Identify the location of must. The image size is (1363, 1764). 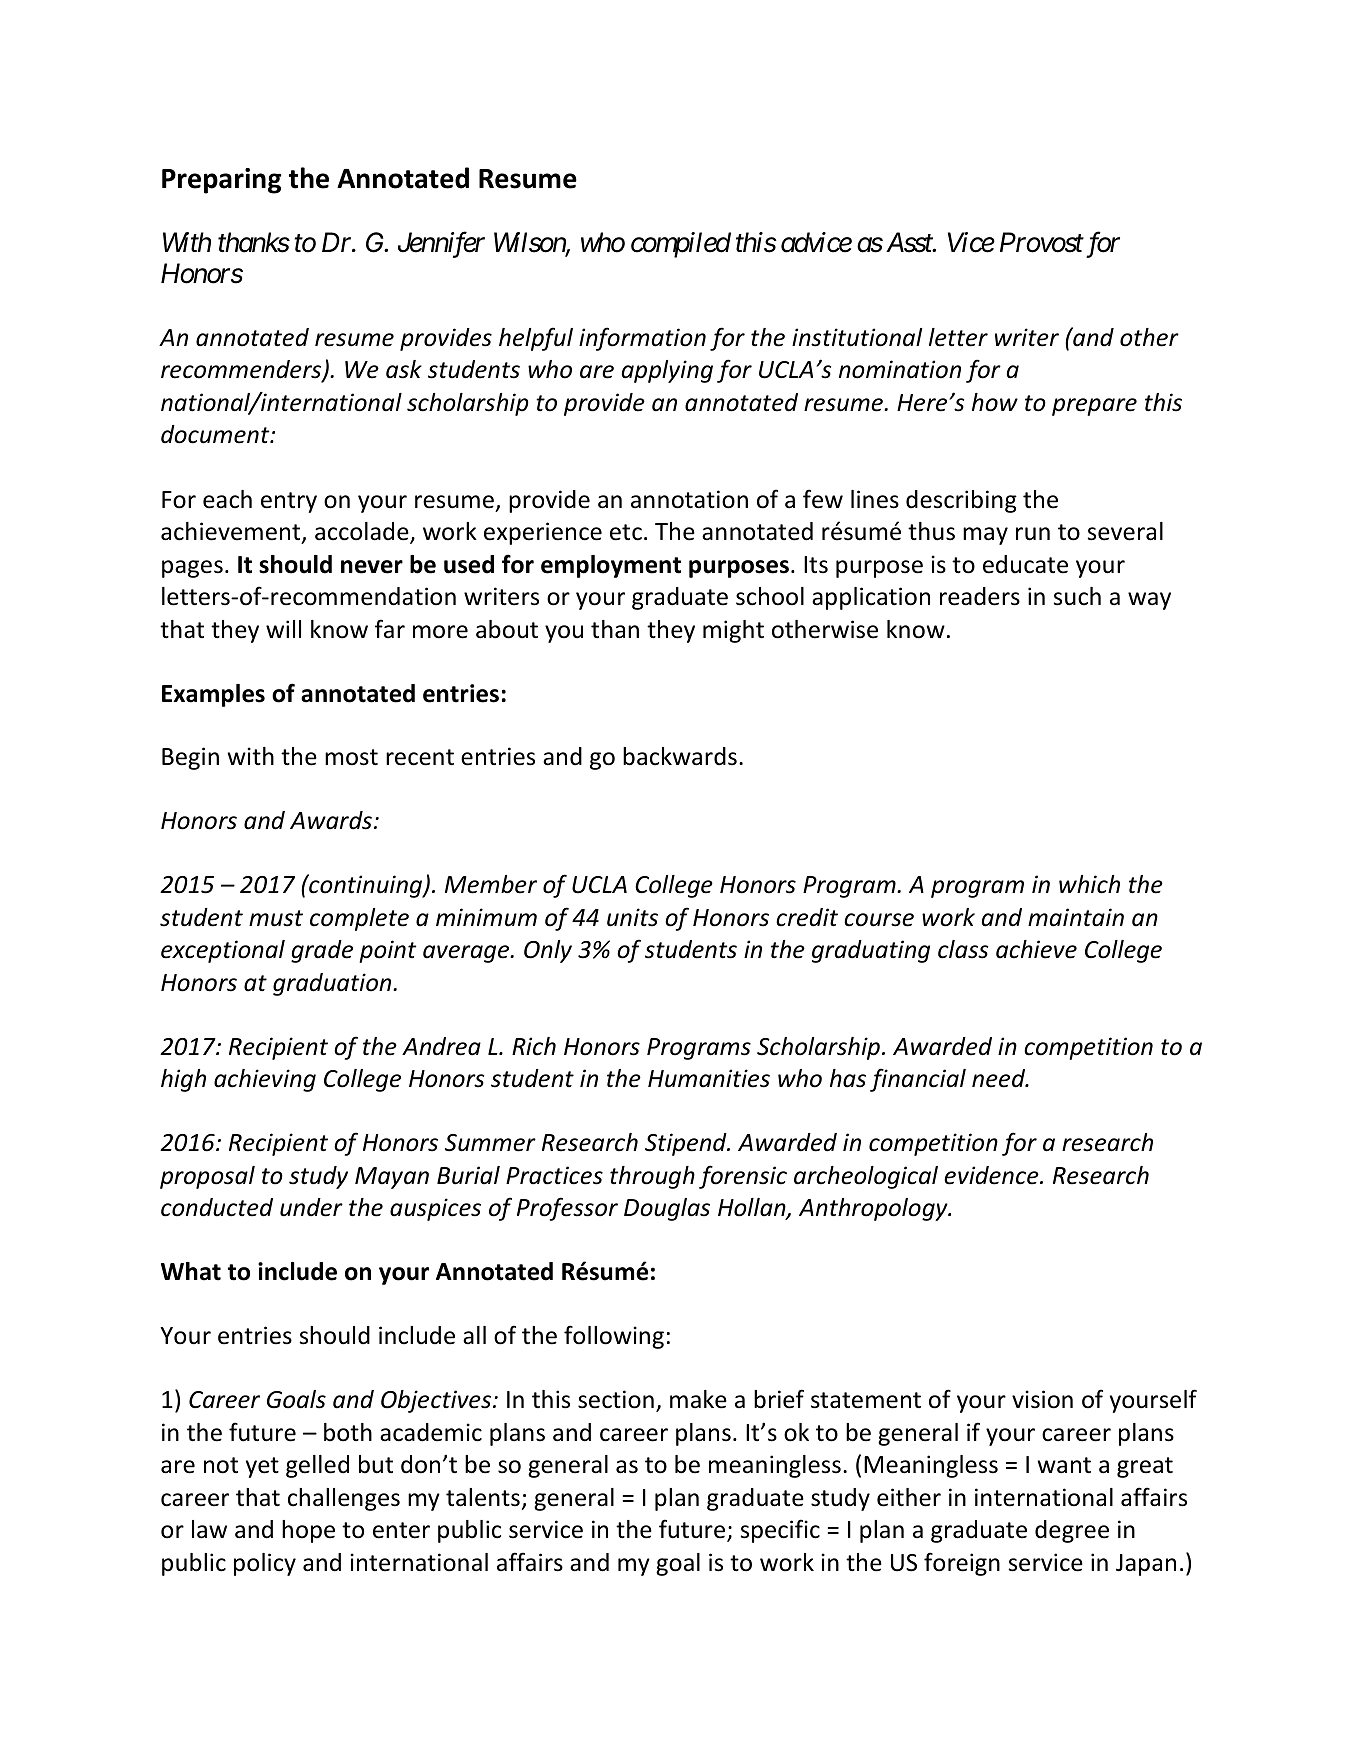
(276, 918).
